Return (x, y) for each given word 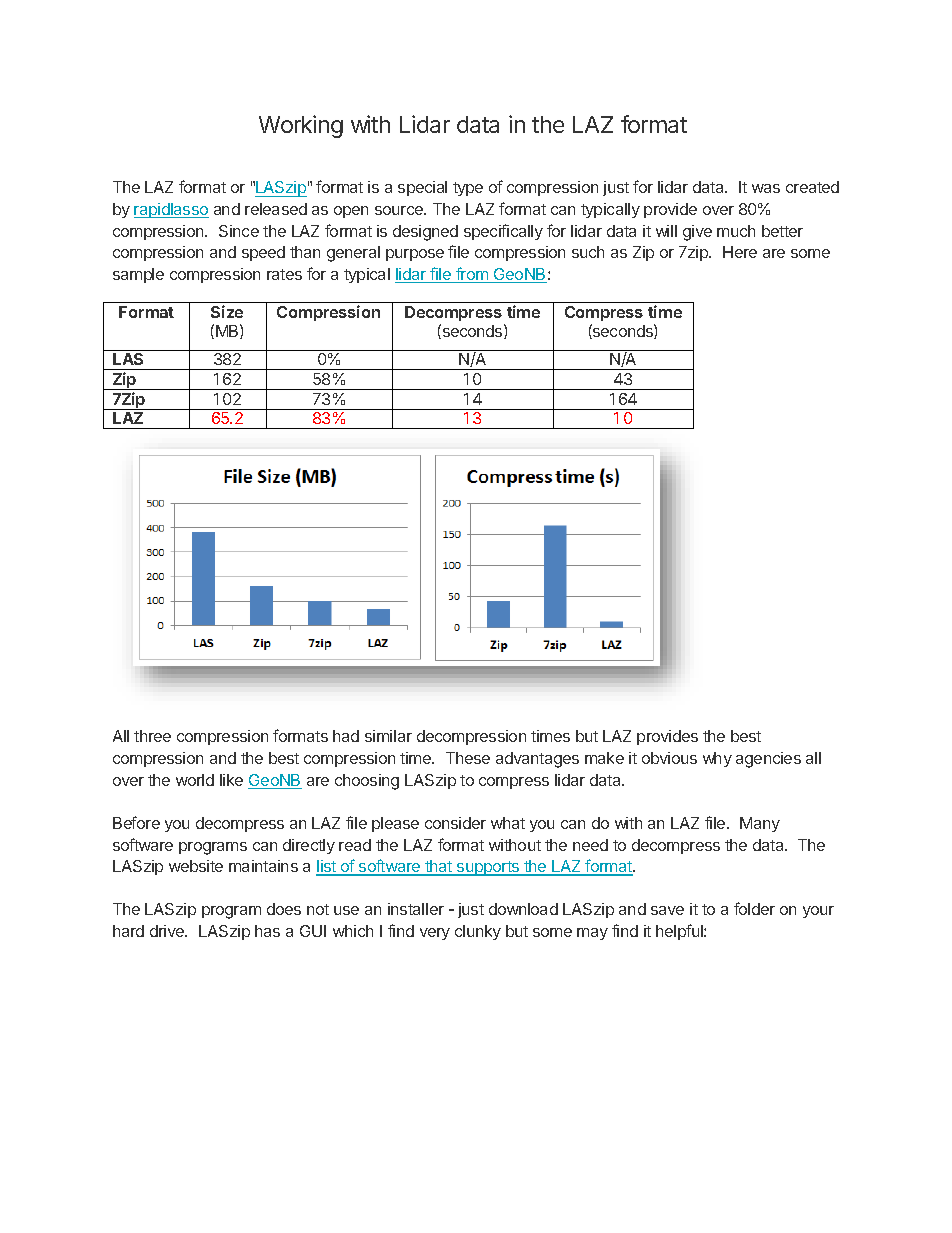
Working (301, 126)
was (766, 188)
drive (168, 931)
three (152, 736)
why (717, 759)
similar (388, 736)
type (468, 189)
